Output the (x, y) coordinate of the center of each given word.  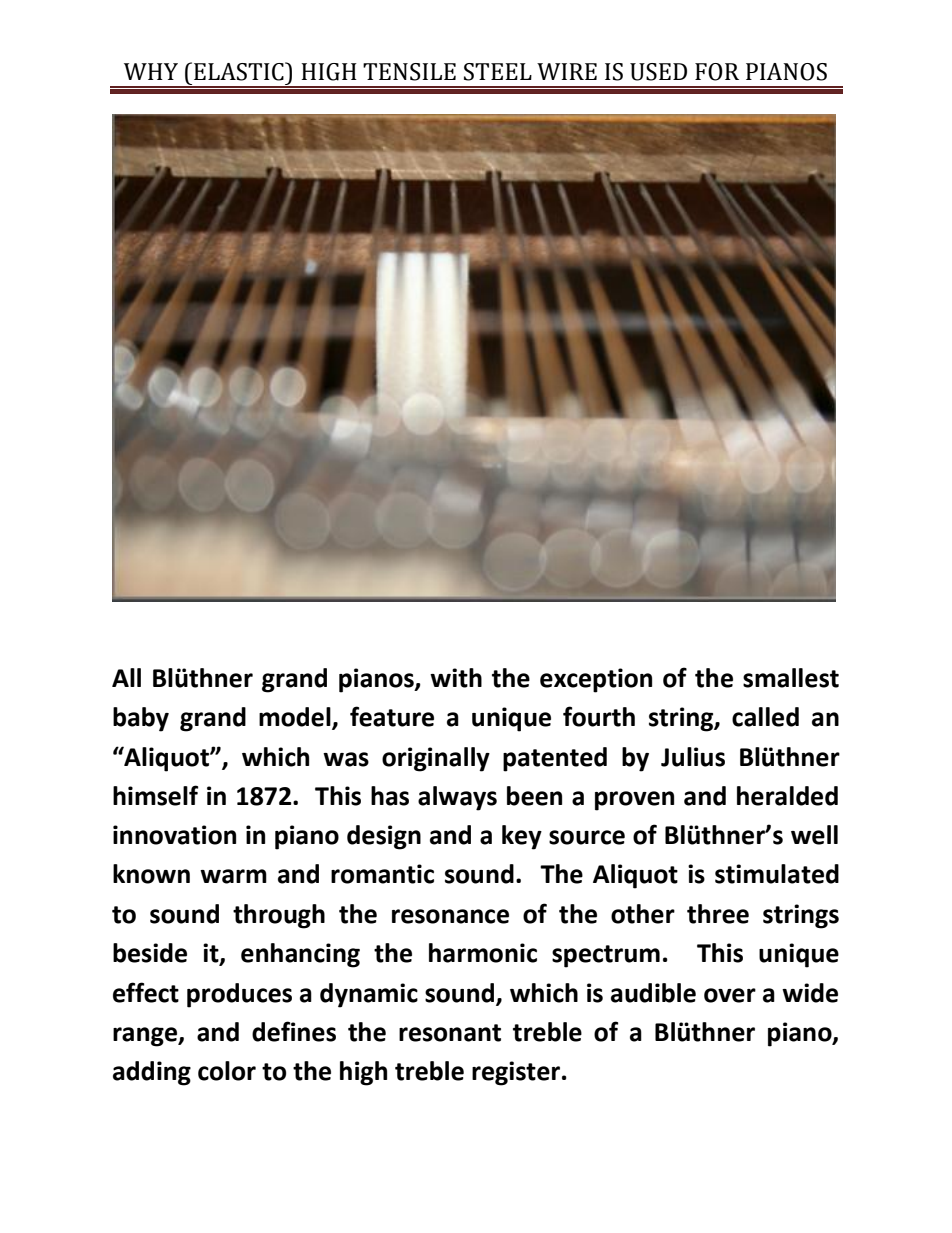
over (730, 995)
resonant (450, 1033)
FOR (717, 72)
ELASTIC (240, 71)
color (227, 1071)
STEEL (498, 72)
